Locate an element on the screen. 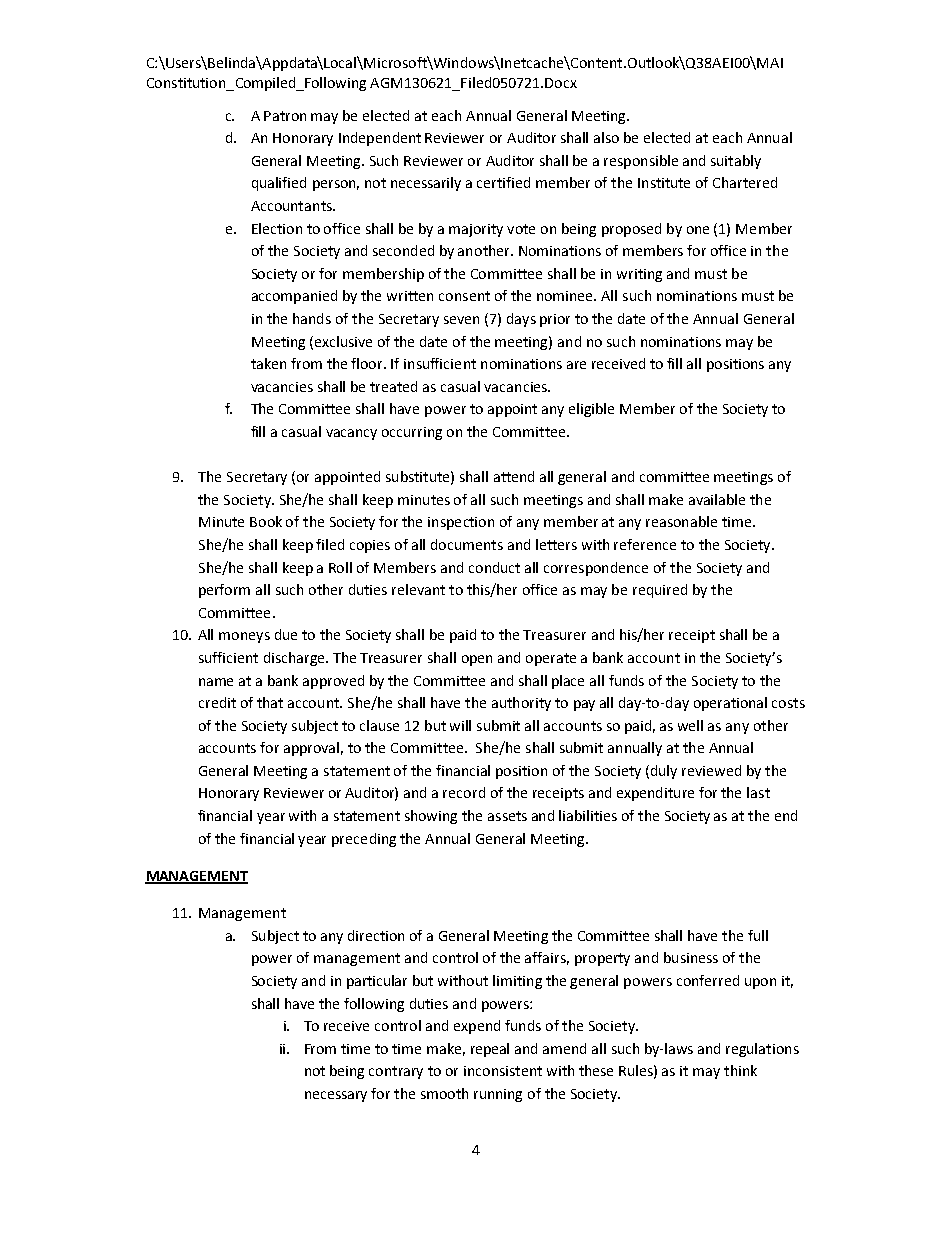 The image size is (952, 1233). required is located at coordinates (660, 591).
